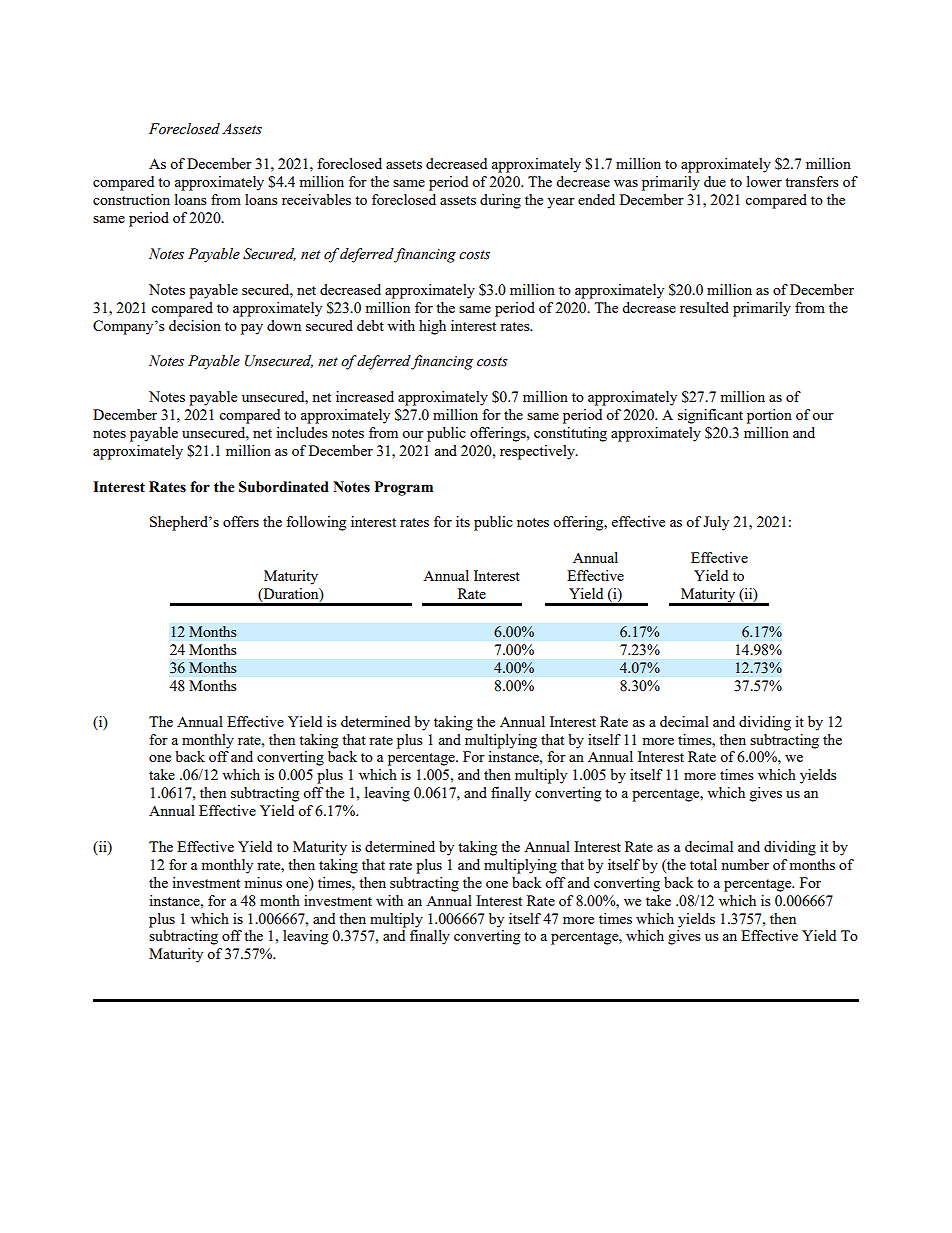 This image has height=1233, width=952. Describe the element at coordinates (131, 199) in the image. I see `construction` at that location.
